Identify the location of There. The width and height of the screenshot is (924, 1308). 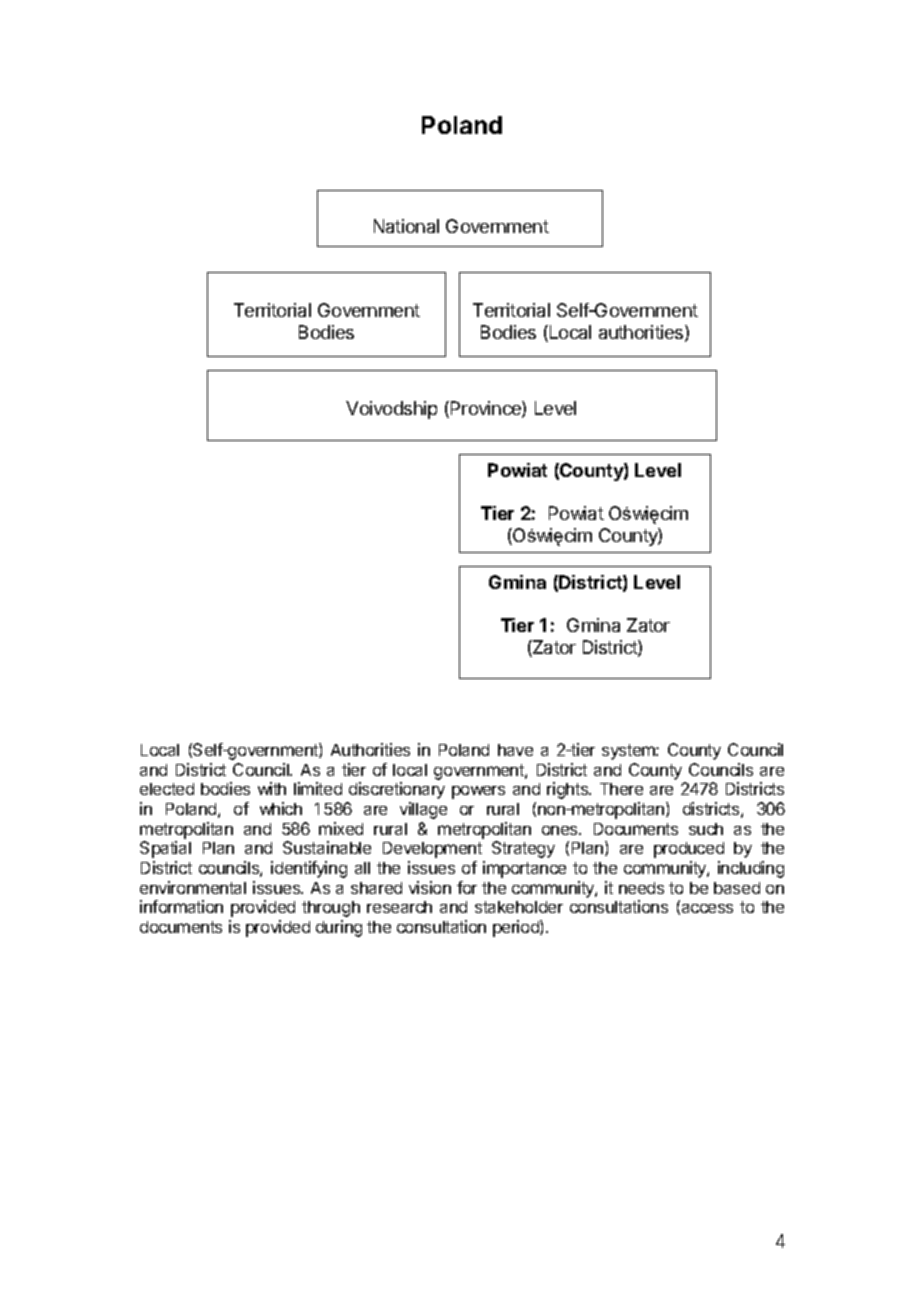
(621, 789).
